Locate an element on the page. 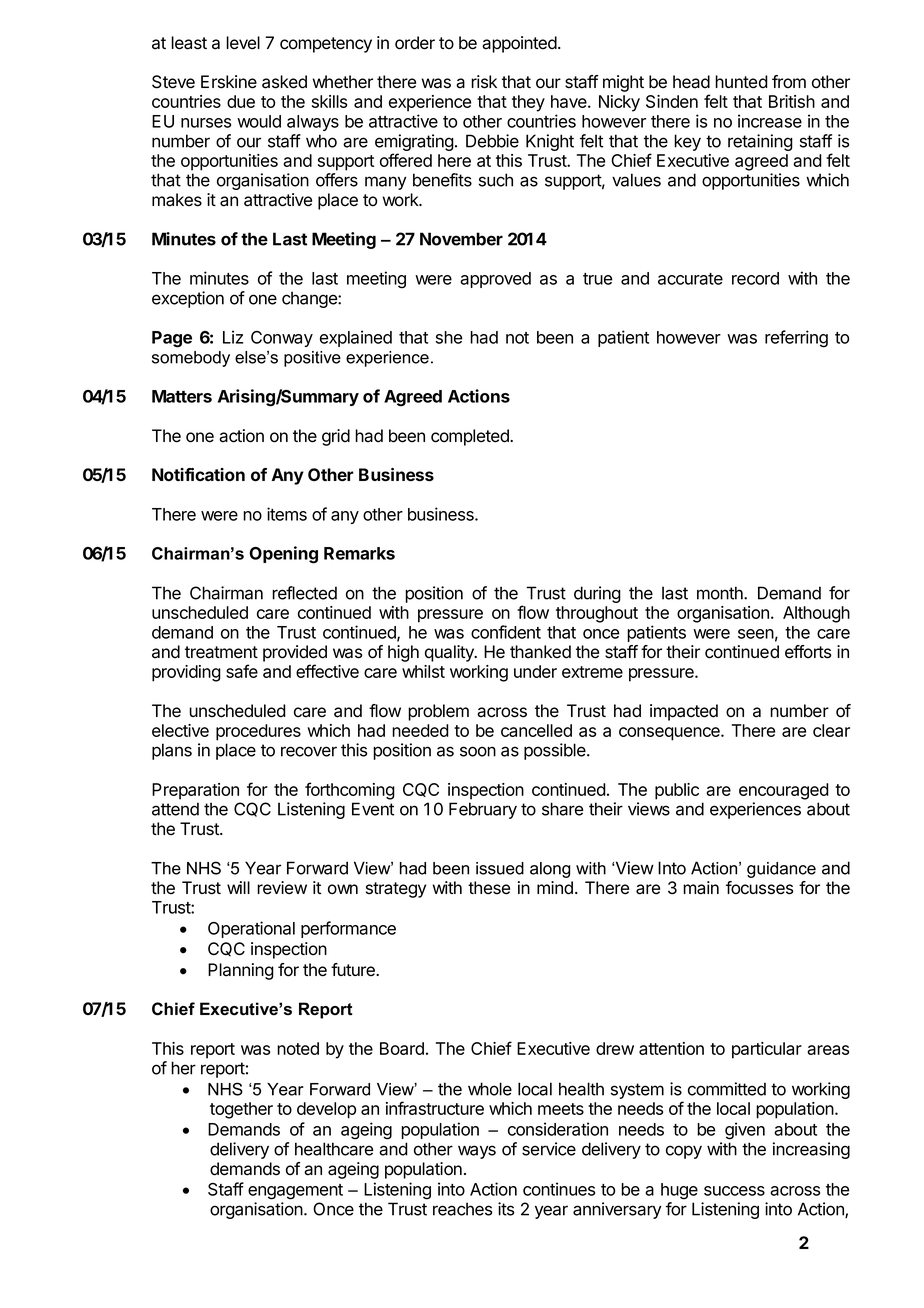 The image size is (924, 1308). treatment is located at coordinates (221, 652).
